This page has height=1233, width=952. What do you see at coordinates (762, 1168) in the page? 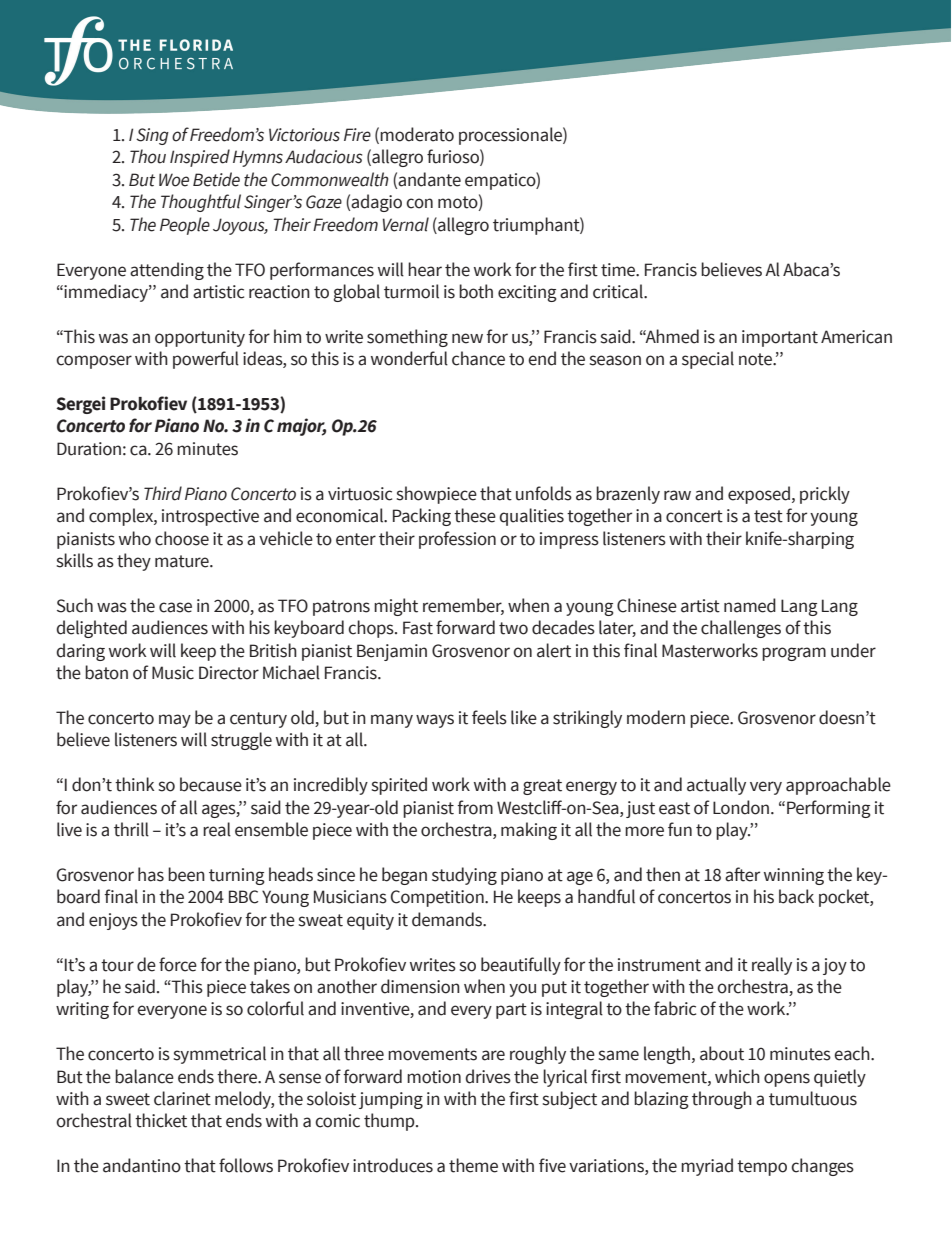
I see `tempo` at bounding box center [762, 1168].
